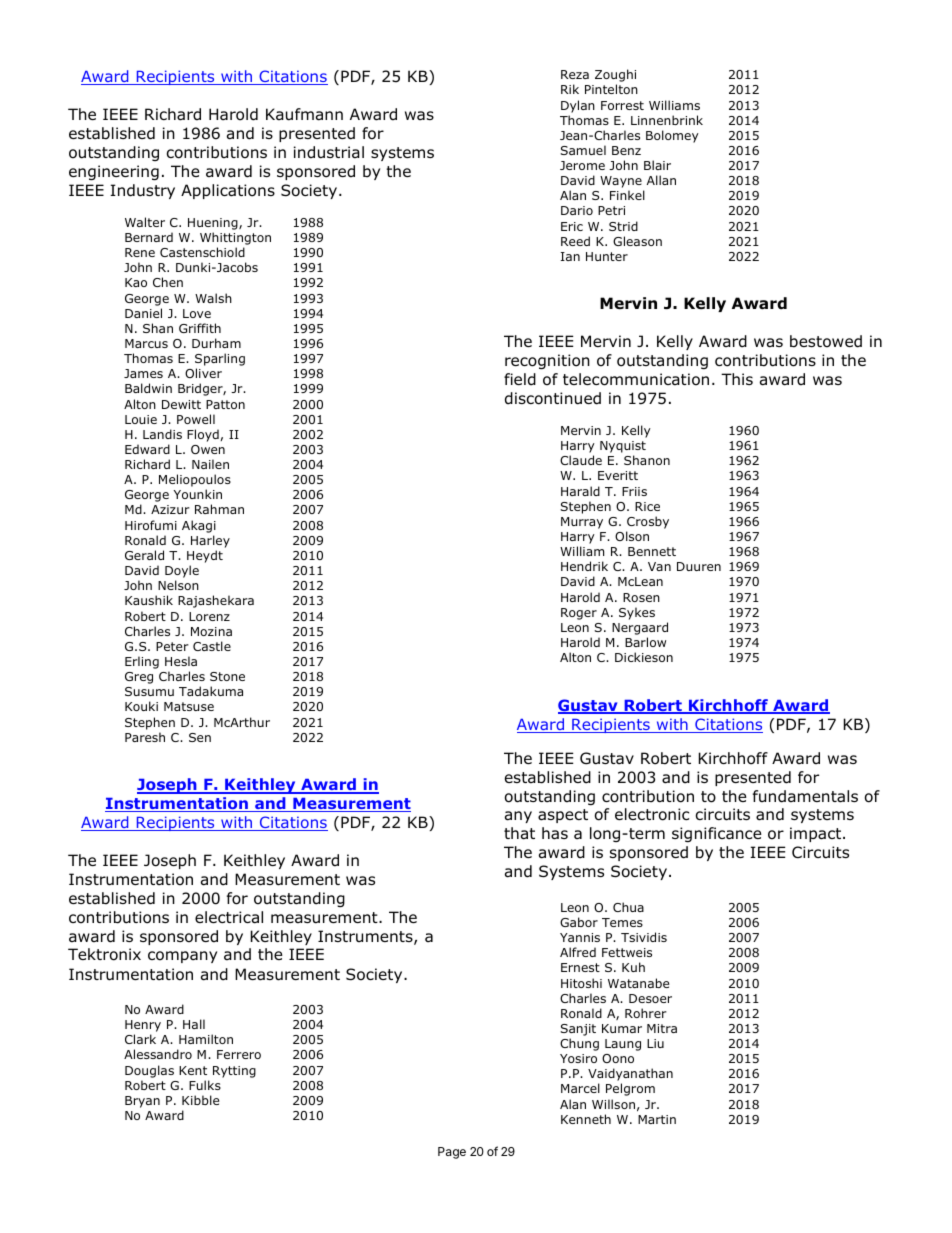 This screenshot has width=952, height=1233. Describe the element at coordinates (200, 1100) in the screenshot. I see `Kibble` at that location.
